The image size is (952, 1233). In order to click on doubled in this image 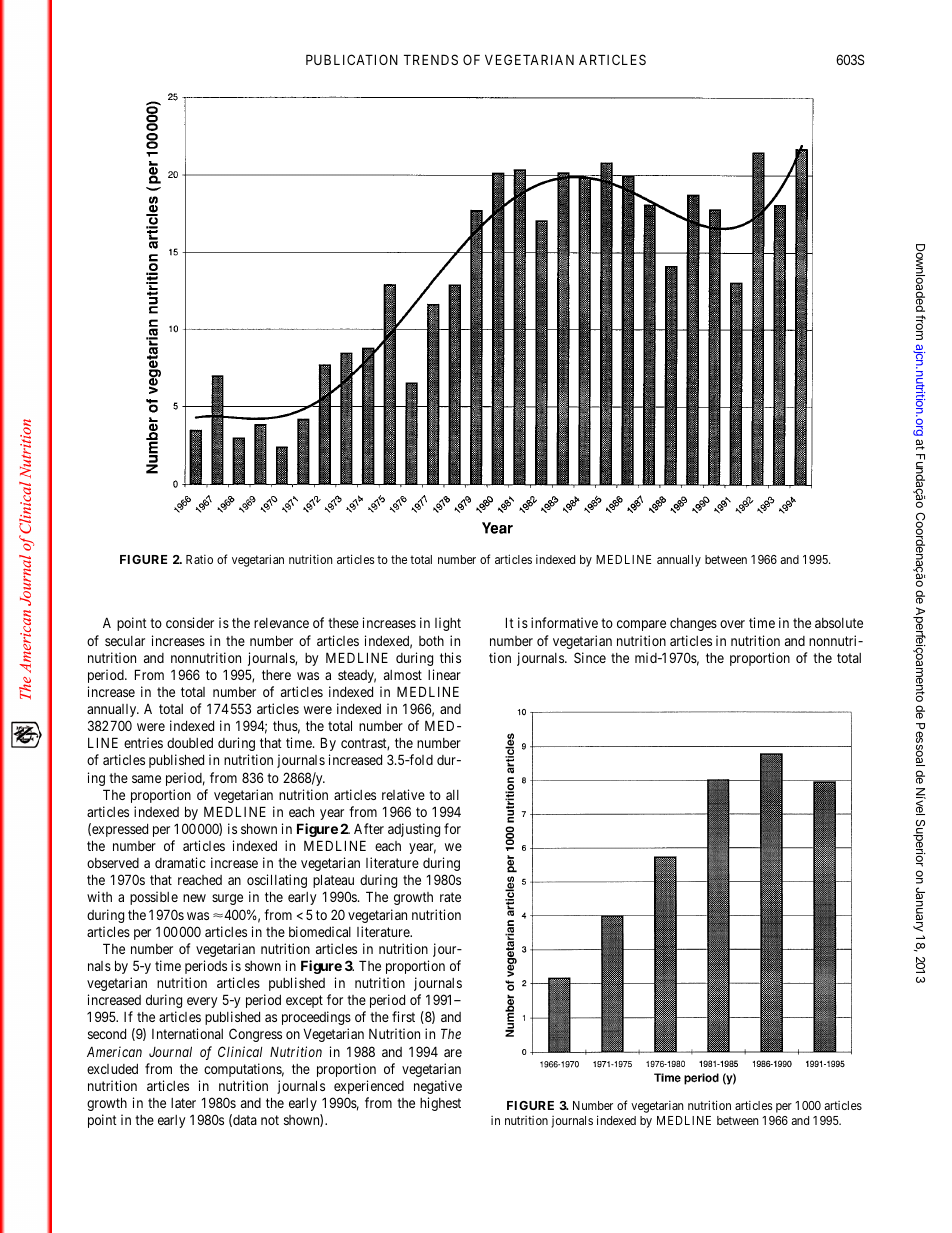, I will do `click(190, 743)`.
